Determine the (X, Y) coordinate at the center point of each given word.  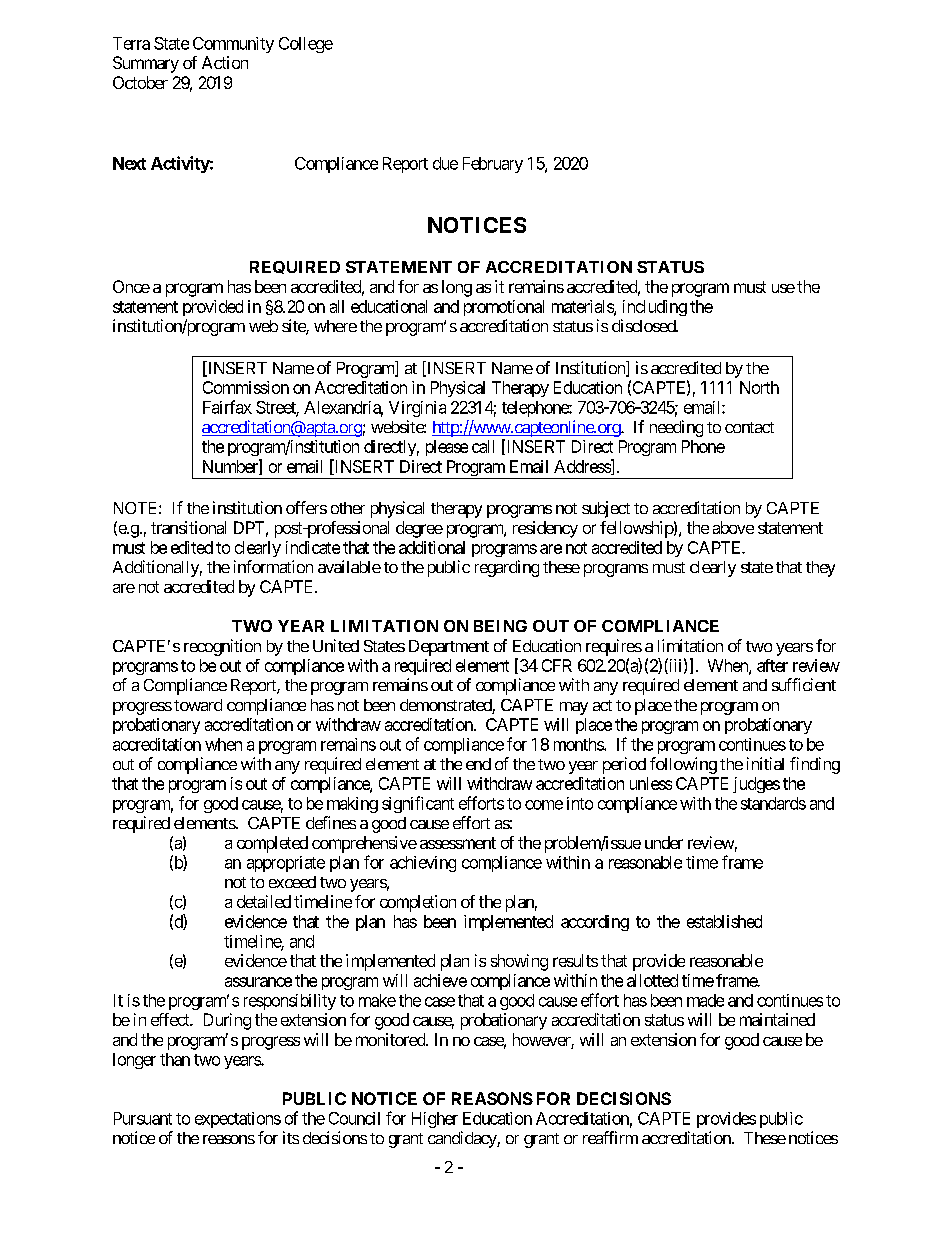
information (273, 566)
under (664, 842)
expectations (238, 1120)
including (655, 308)
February (493, 165)
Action (225, 62)
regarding (507, 568)
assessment (458, 843)
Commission (246, 387)
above (733, 527)
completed (272, 844)
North (759, 387)
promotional (504, 308)
